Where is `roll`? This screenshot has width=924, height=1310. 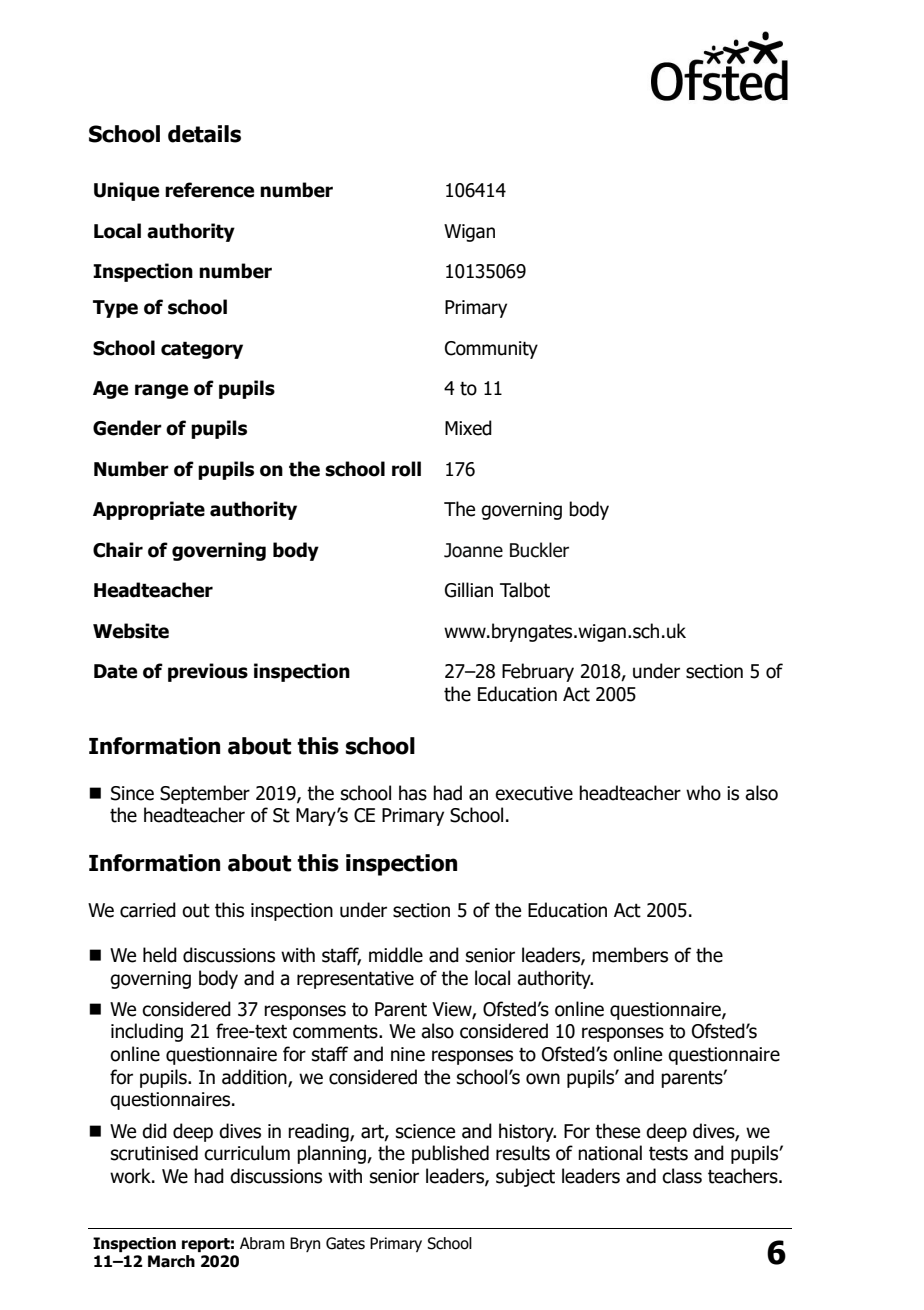
roll is located at coordinates (406, 469).
